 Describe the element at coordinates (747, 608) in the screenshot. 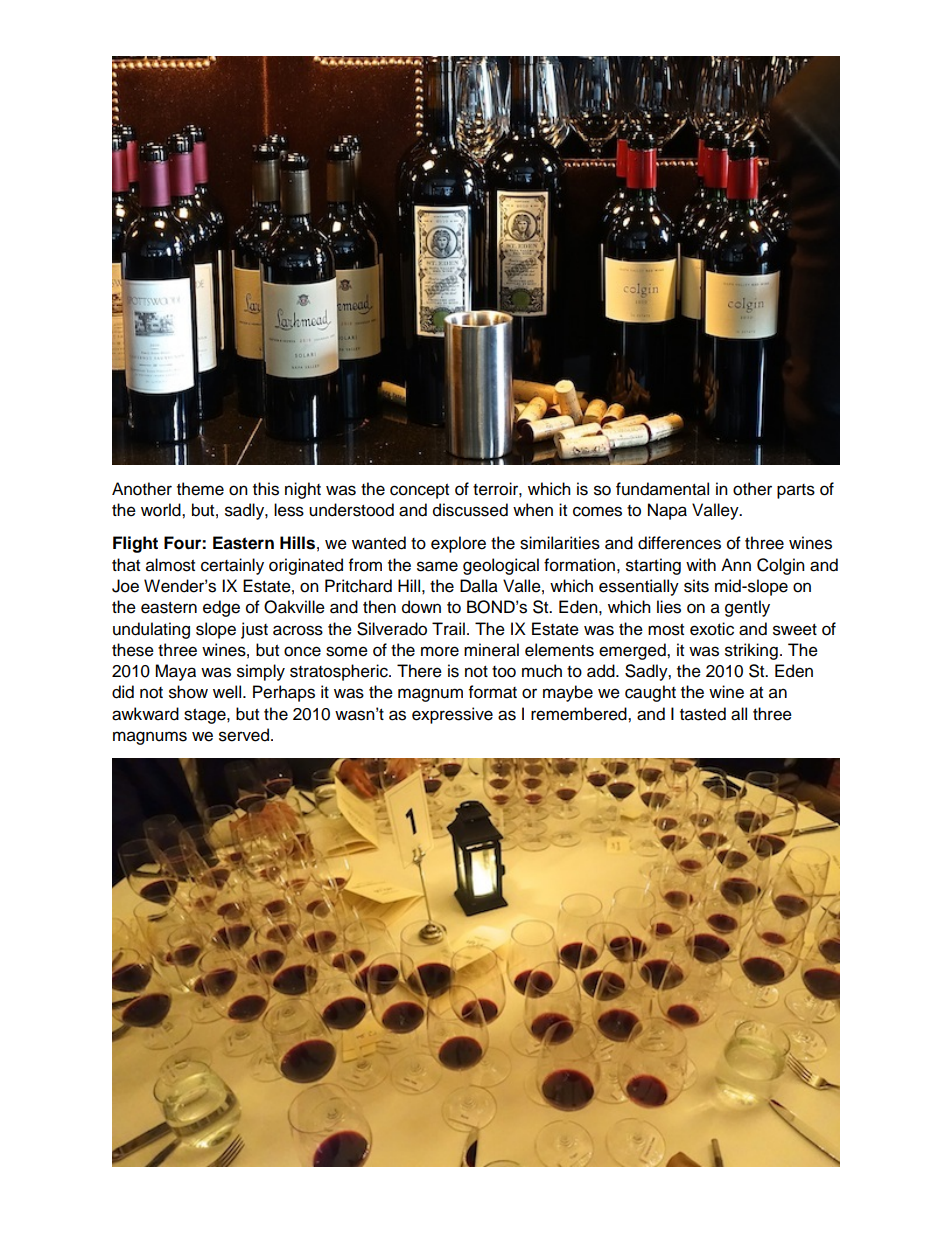

I see `gently` at that location.
